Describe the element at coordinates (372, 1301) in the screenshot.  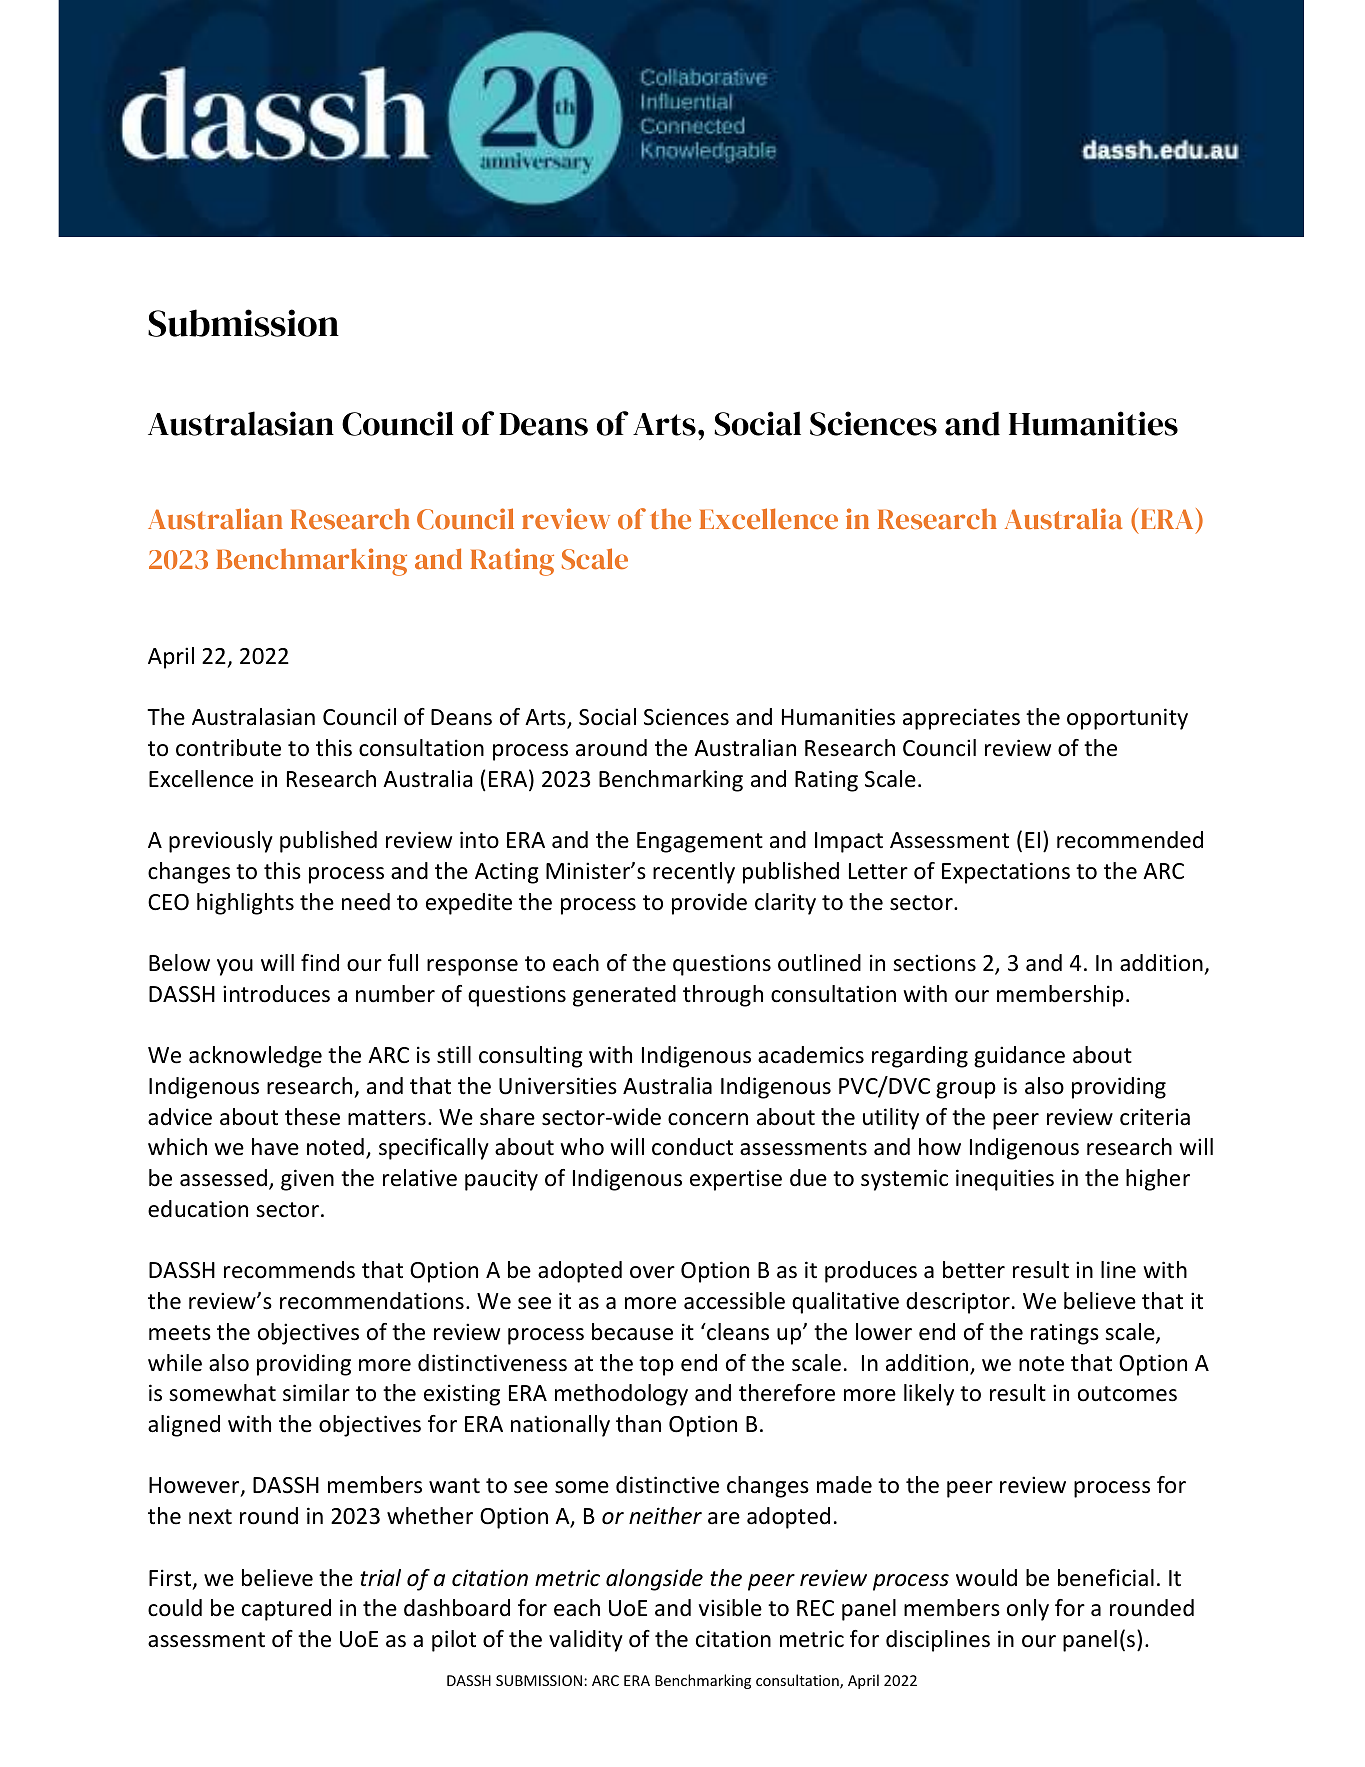
I see `recommendations` at that location.
